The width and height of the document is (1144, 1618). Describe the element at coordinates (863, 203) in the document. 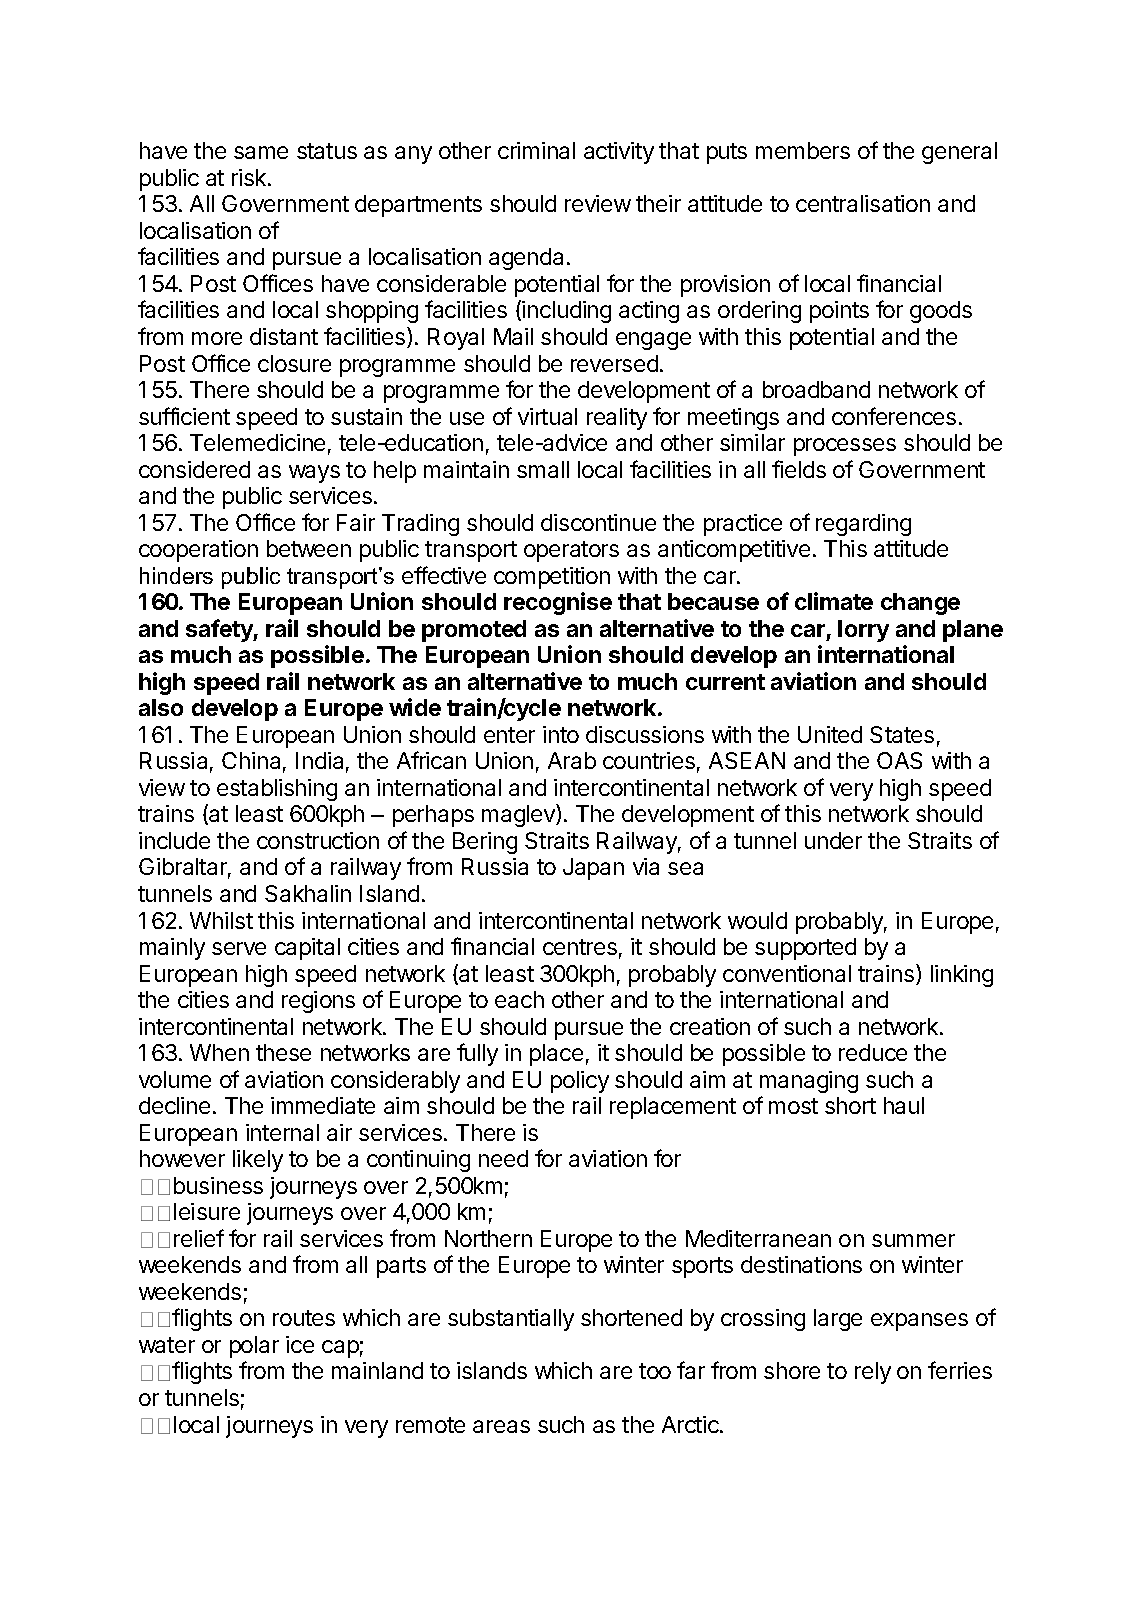

I see `centralisation` at that location.
